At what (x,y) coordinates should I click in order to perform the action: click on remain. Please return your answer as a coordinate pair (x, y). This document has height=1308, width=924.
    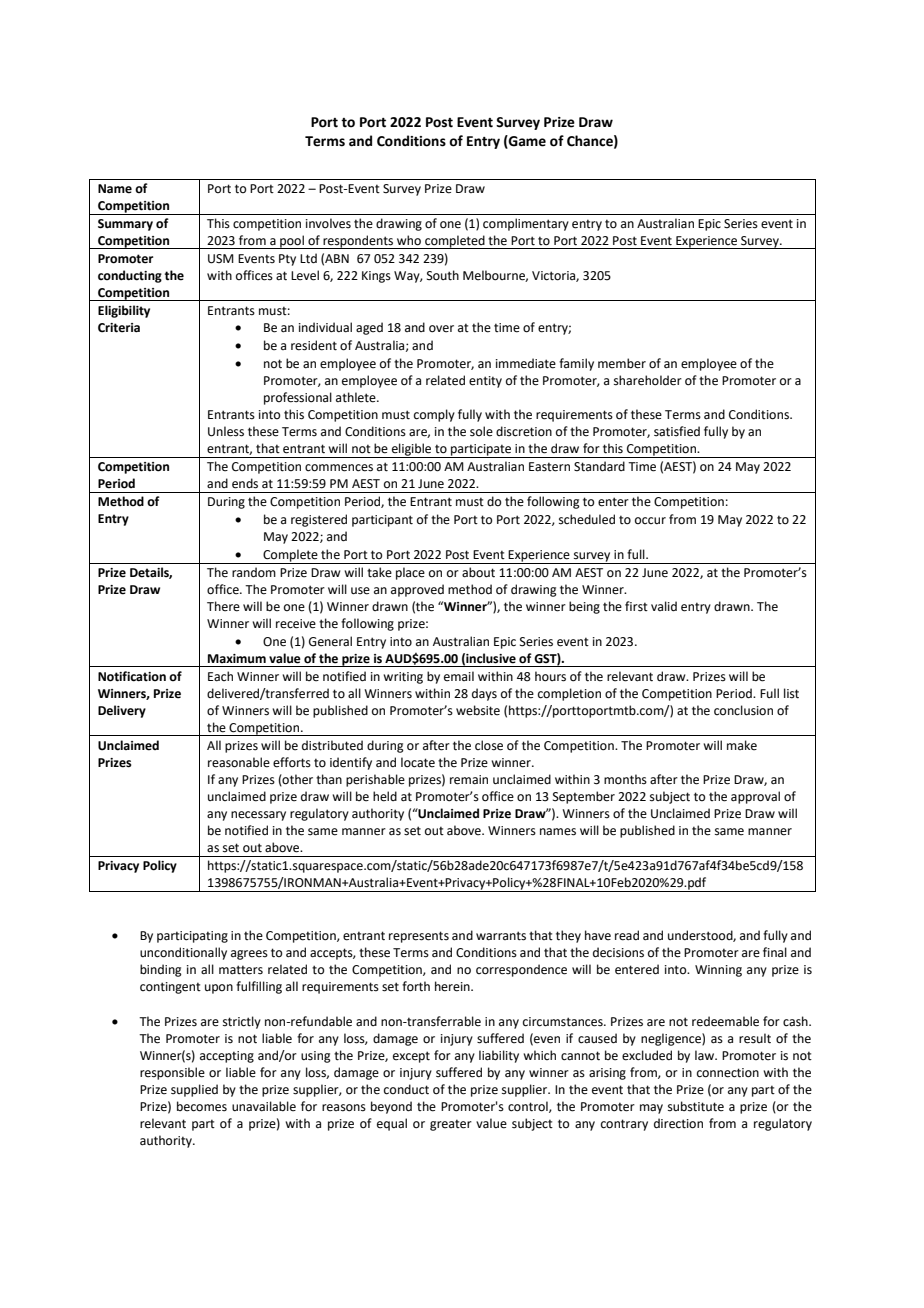
    Looking at the image, I should click on (469, 780).
